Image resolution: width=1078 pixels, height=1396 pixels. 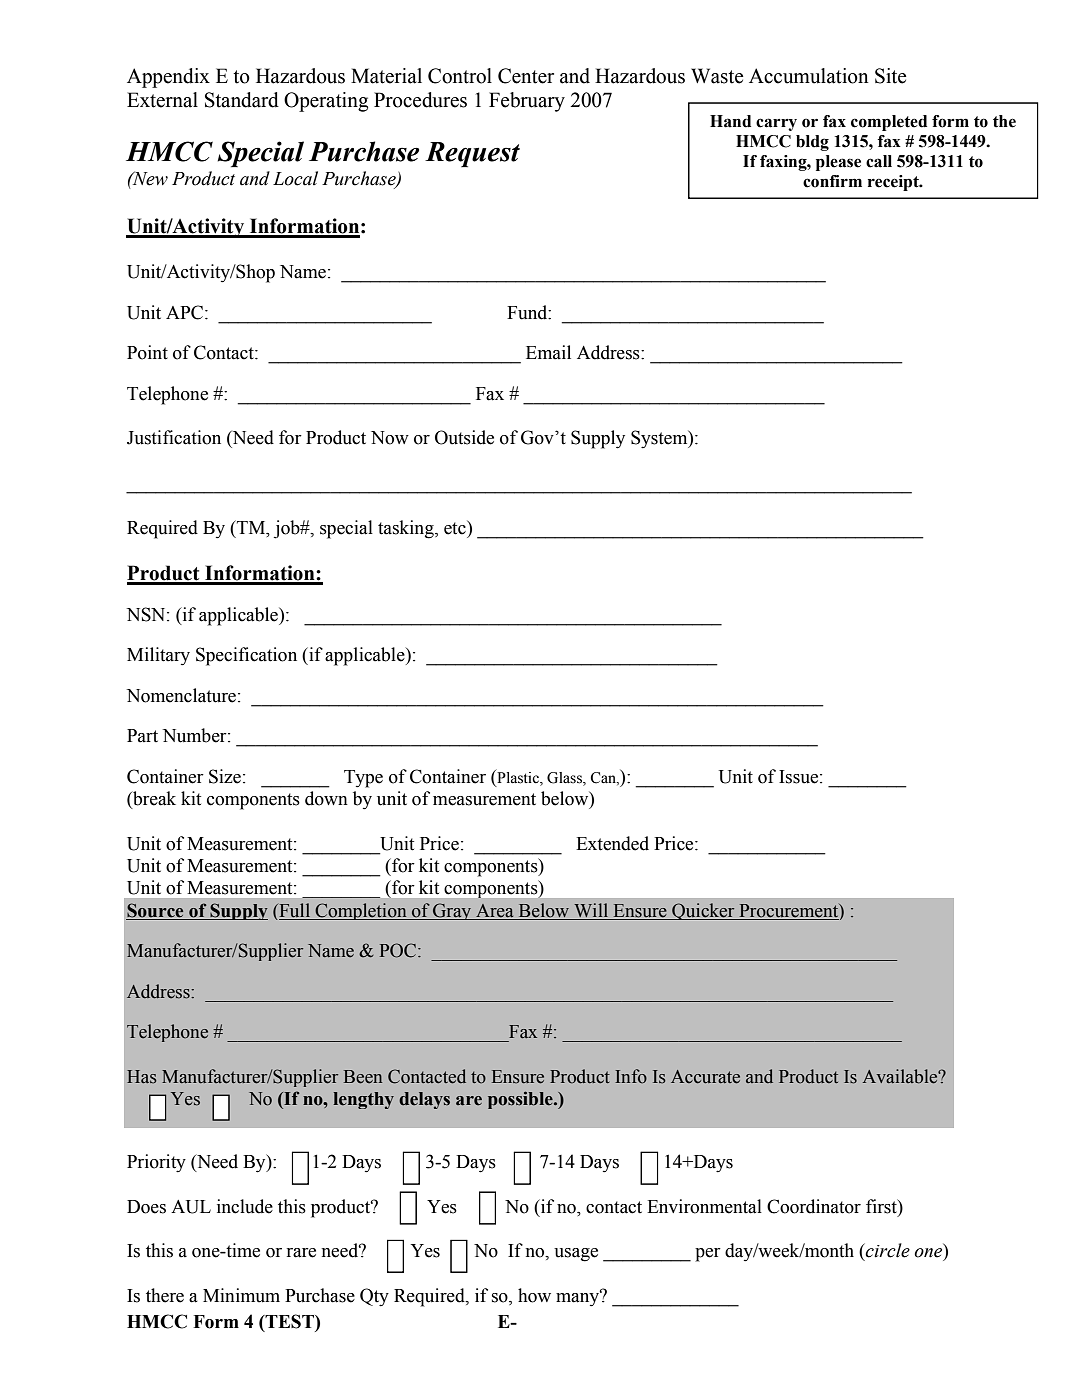 I want to click on Minimum, so click(x=241, y=1295).
